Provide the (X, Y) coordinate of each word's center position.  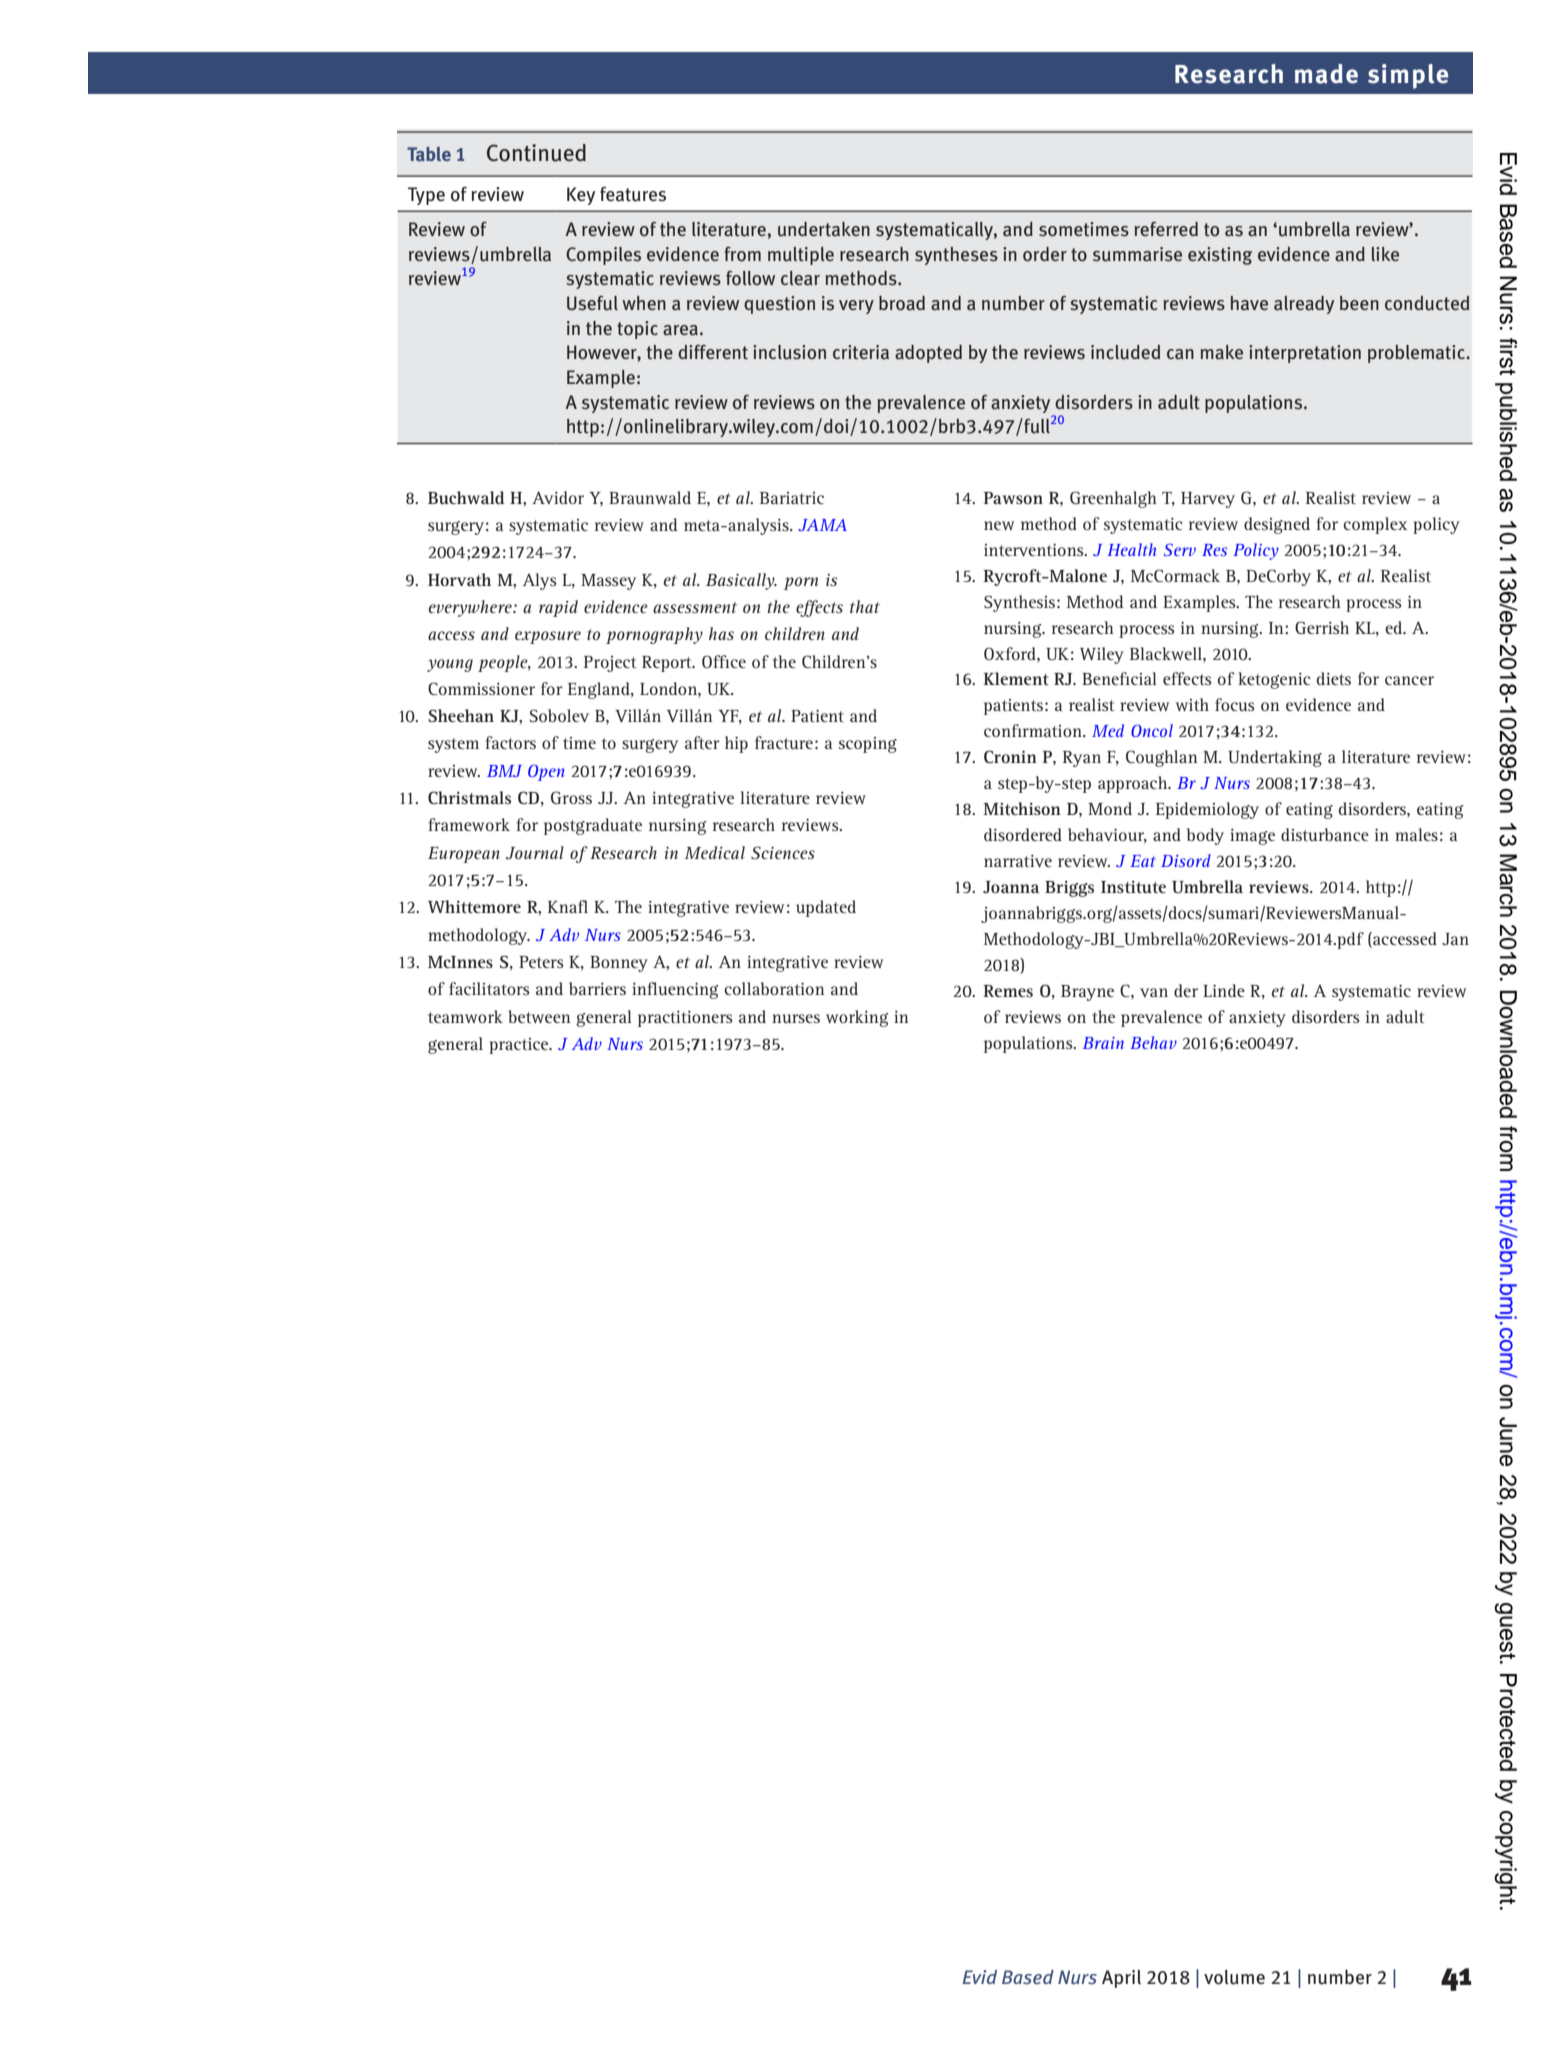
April (1121, 1979)
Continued (536, 153)
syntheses (956, 256)
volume (1234, 1977)
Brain (1103, 1043)
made (1326, 74)
